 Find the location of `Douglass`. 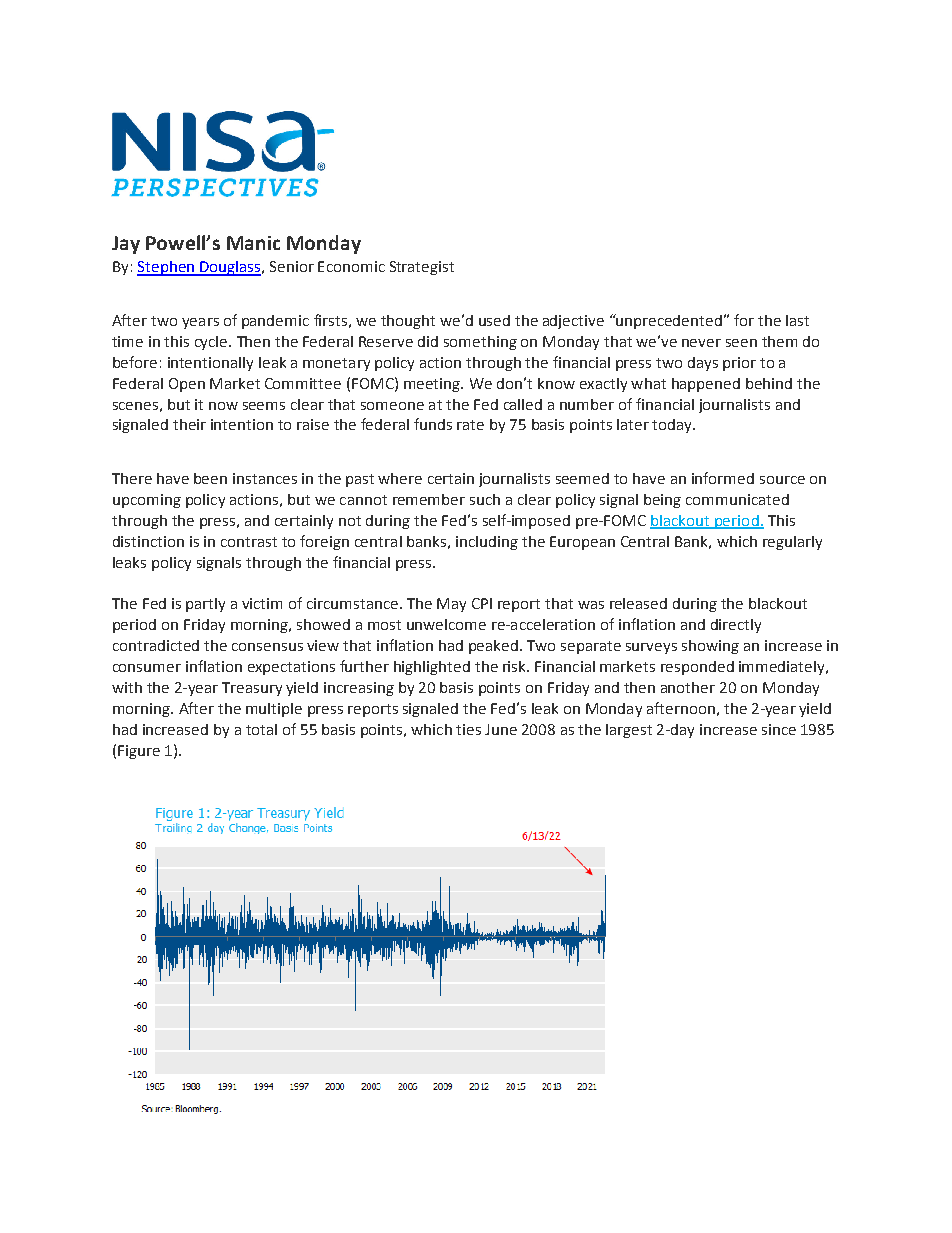

Douglass is located at coordinates (230, 268).
